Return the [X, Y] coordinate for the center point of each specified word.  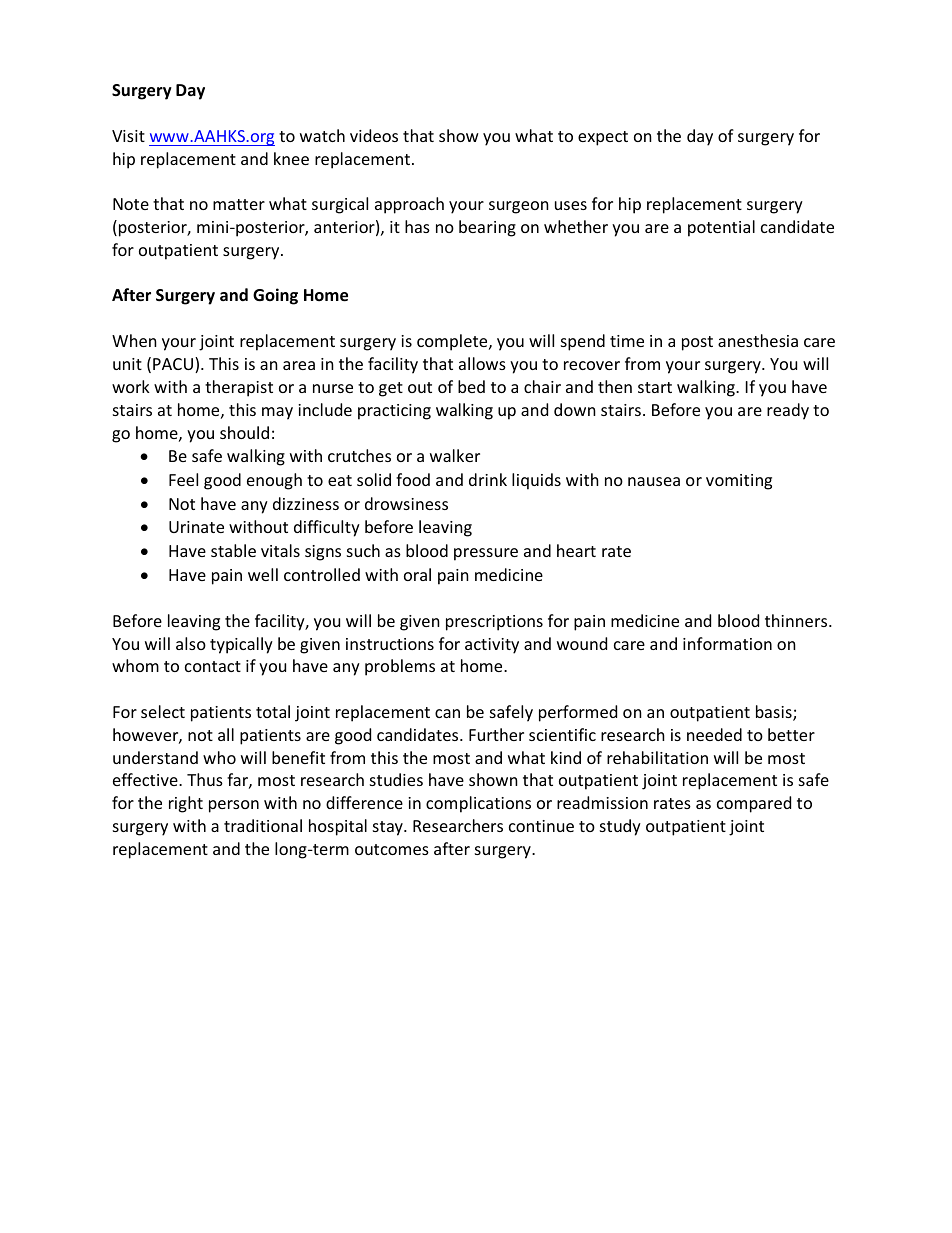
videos [374, 135]
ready [788, 411]
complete [453, 342]
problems [400, 667]
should [244, 432]
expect [603, 138]
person [234, 806]
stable [233, 550]
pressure [486, 554]
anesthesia [758, 340]
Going [275, 296]
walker [455, 455]
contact [213, 666]
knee [291, 158]
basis [775, 713]
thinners [797, 620]
